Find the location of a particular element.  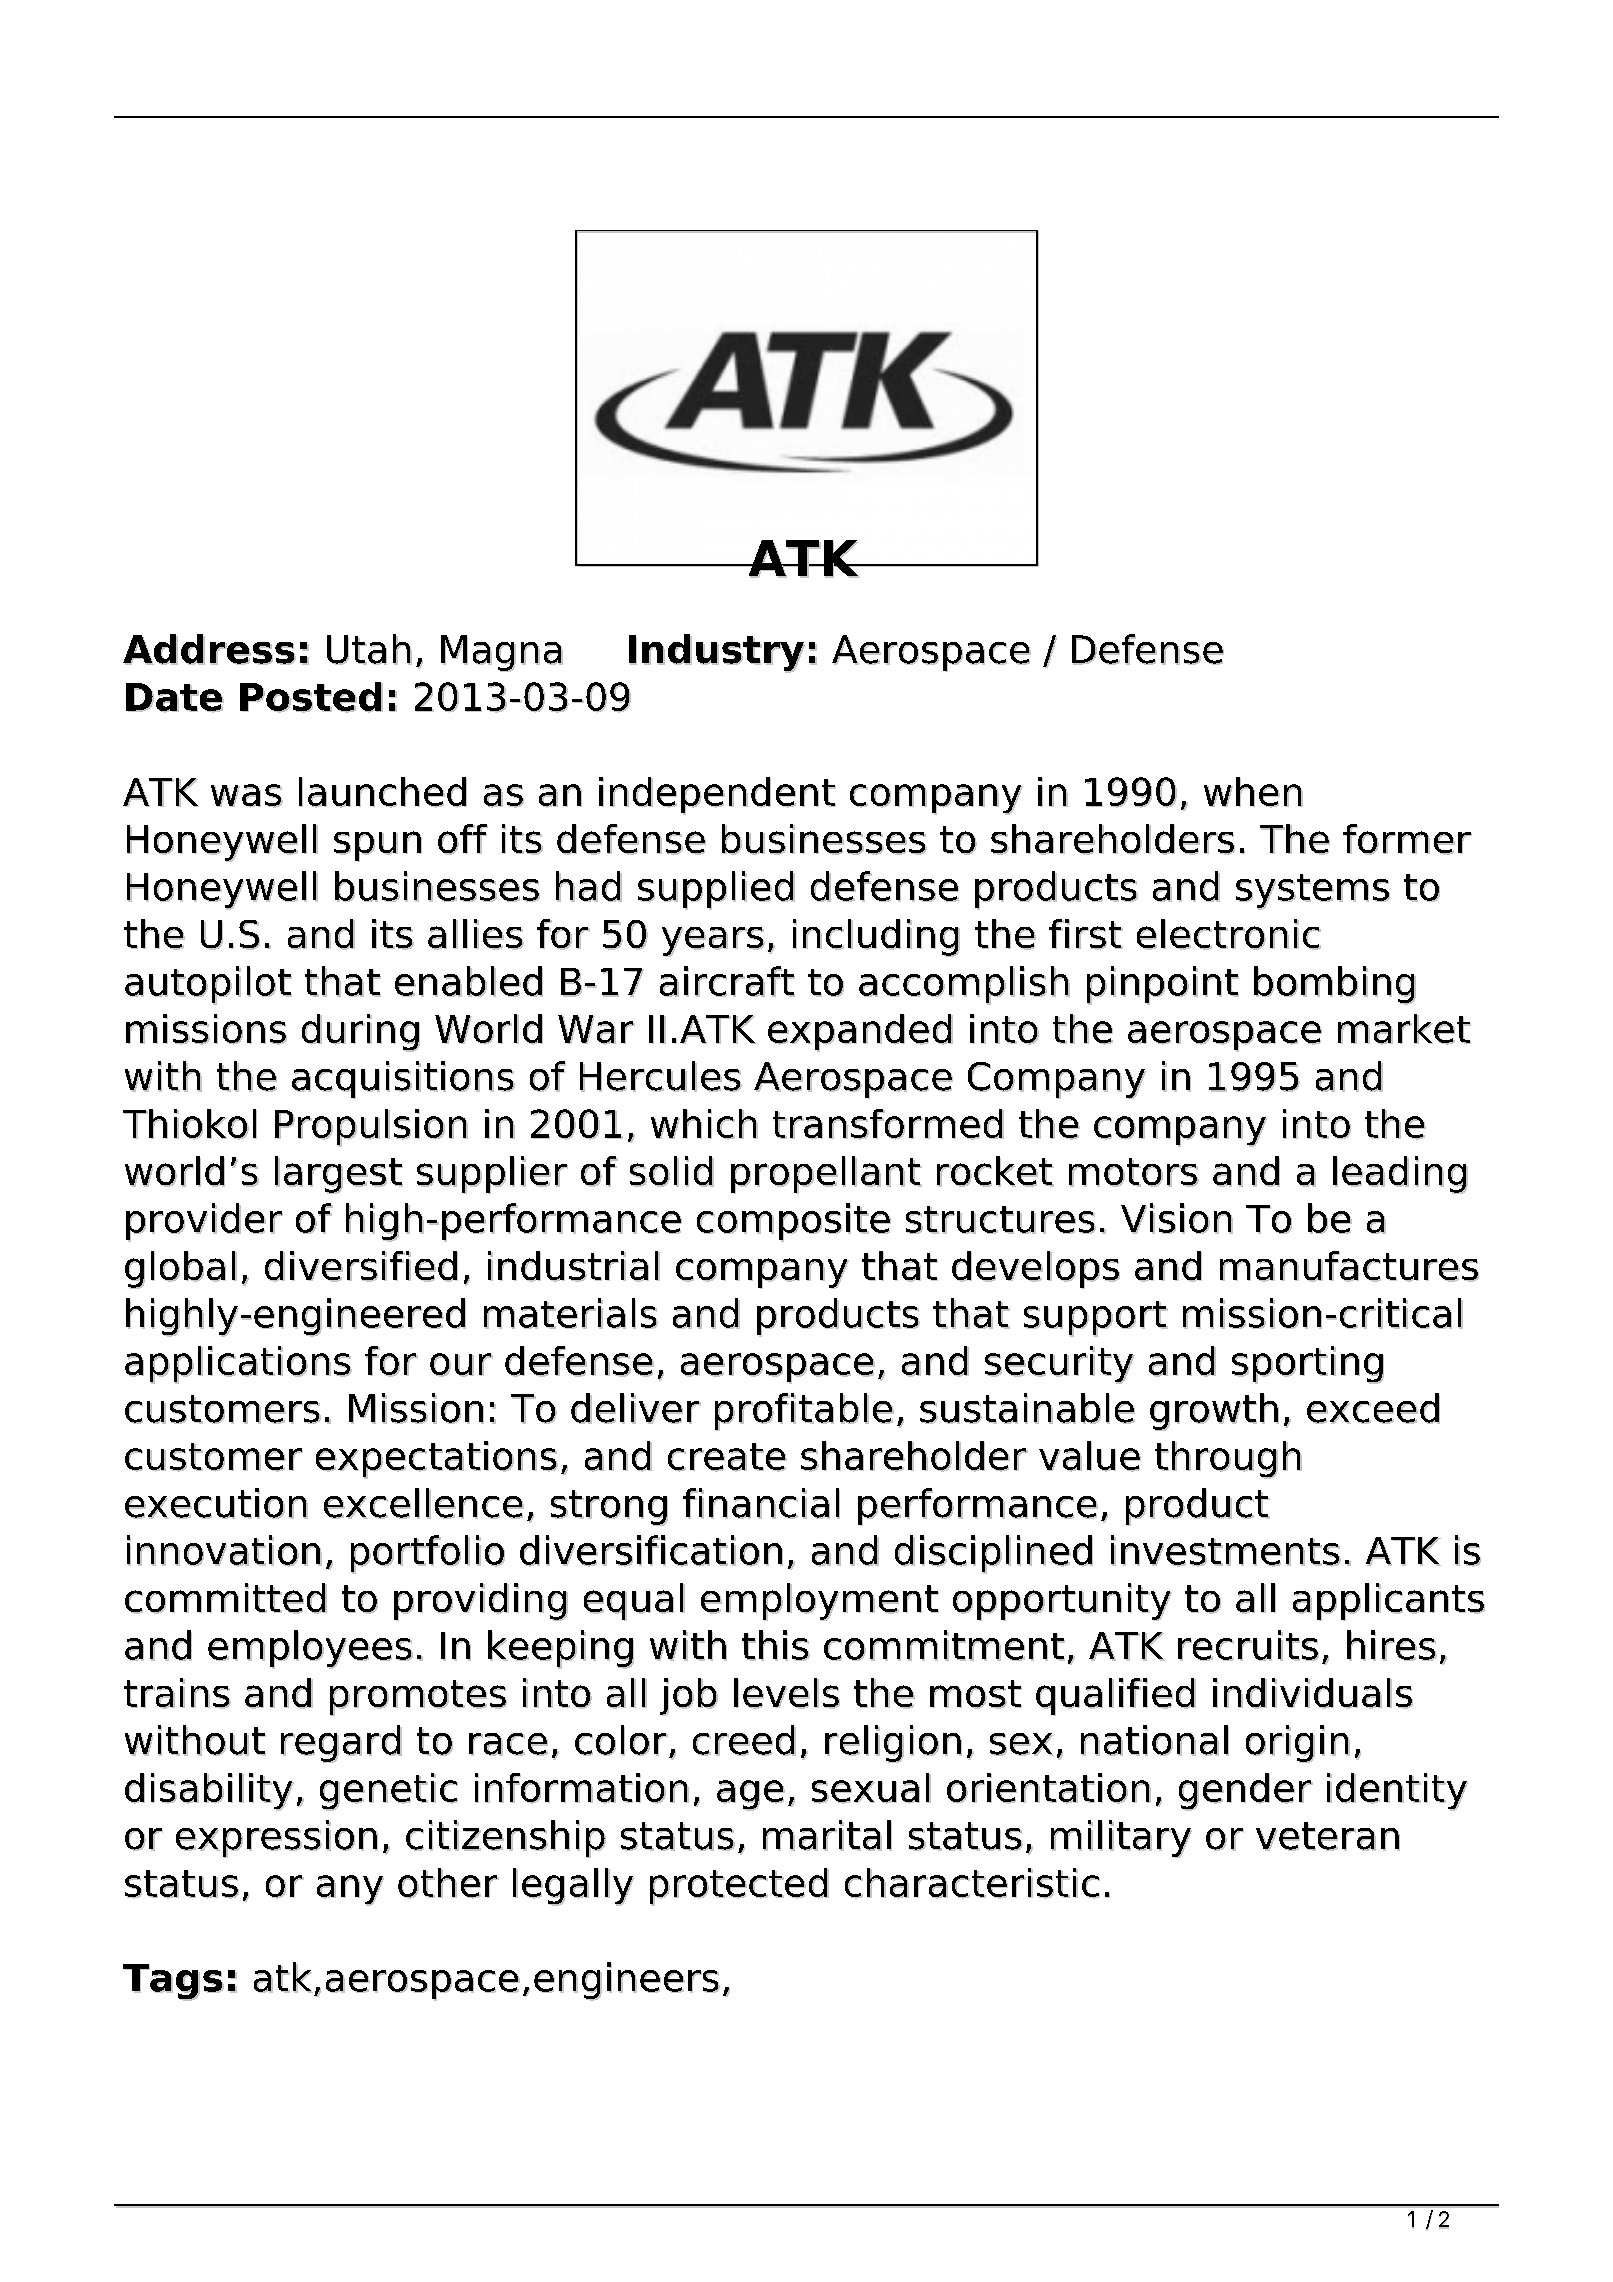

when is located at coordinates (1253, 792).
